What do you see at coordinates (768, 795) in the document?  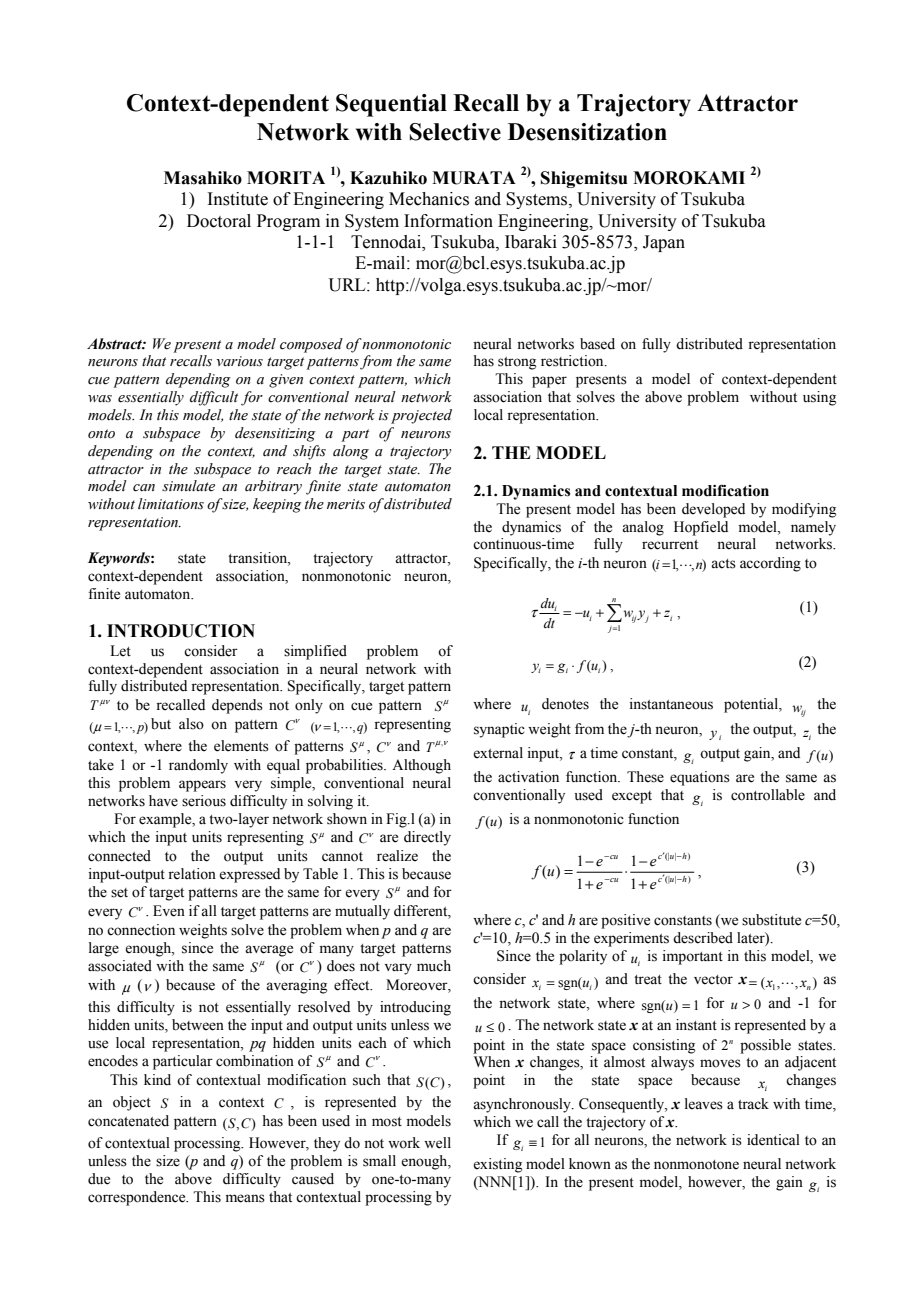 I see `controllable` at bounding box center [768, 795].
